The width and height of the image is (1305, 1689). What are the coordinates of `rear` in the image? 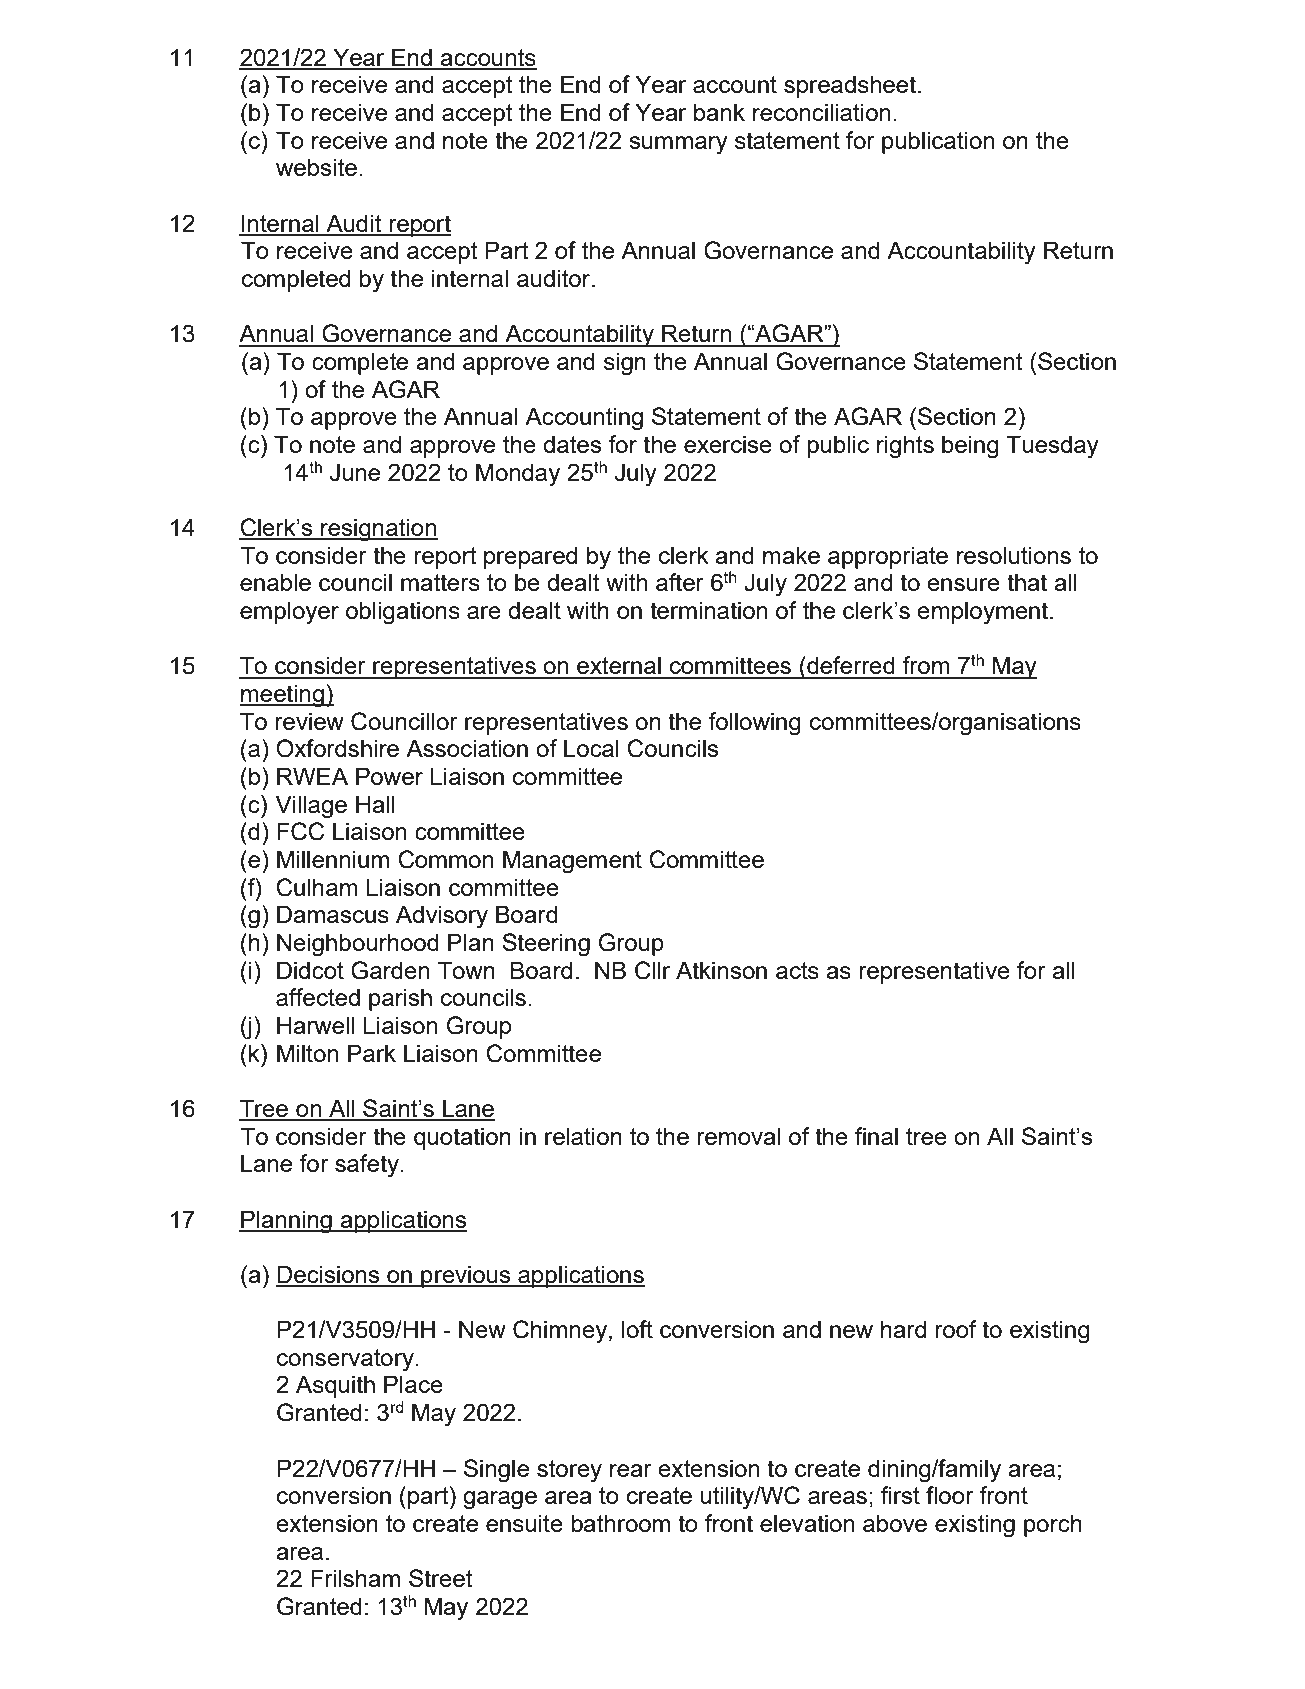 It's located at (631, 1470).
